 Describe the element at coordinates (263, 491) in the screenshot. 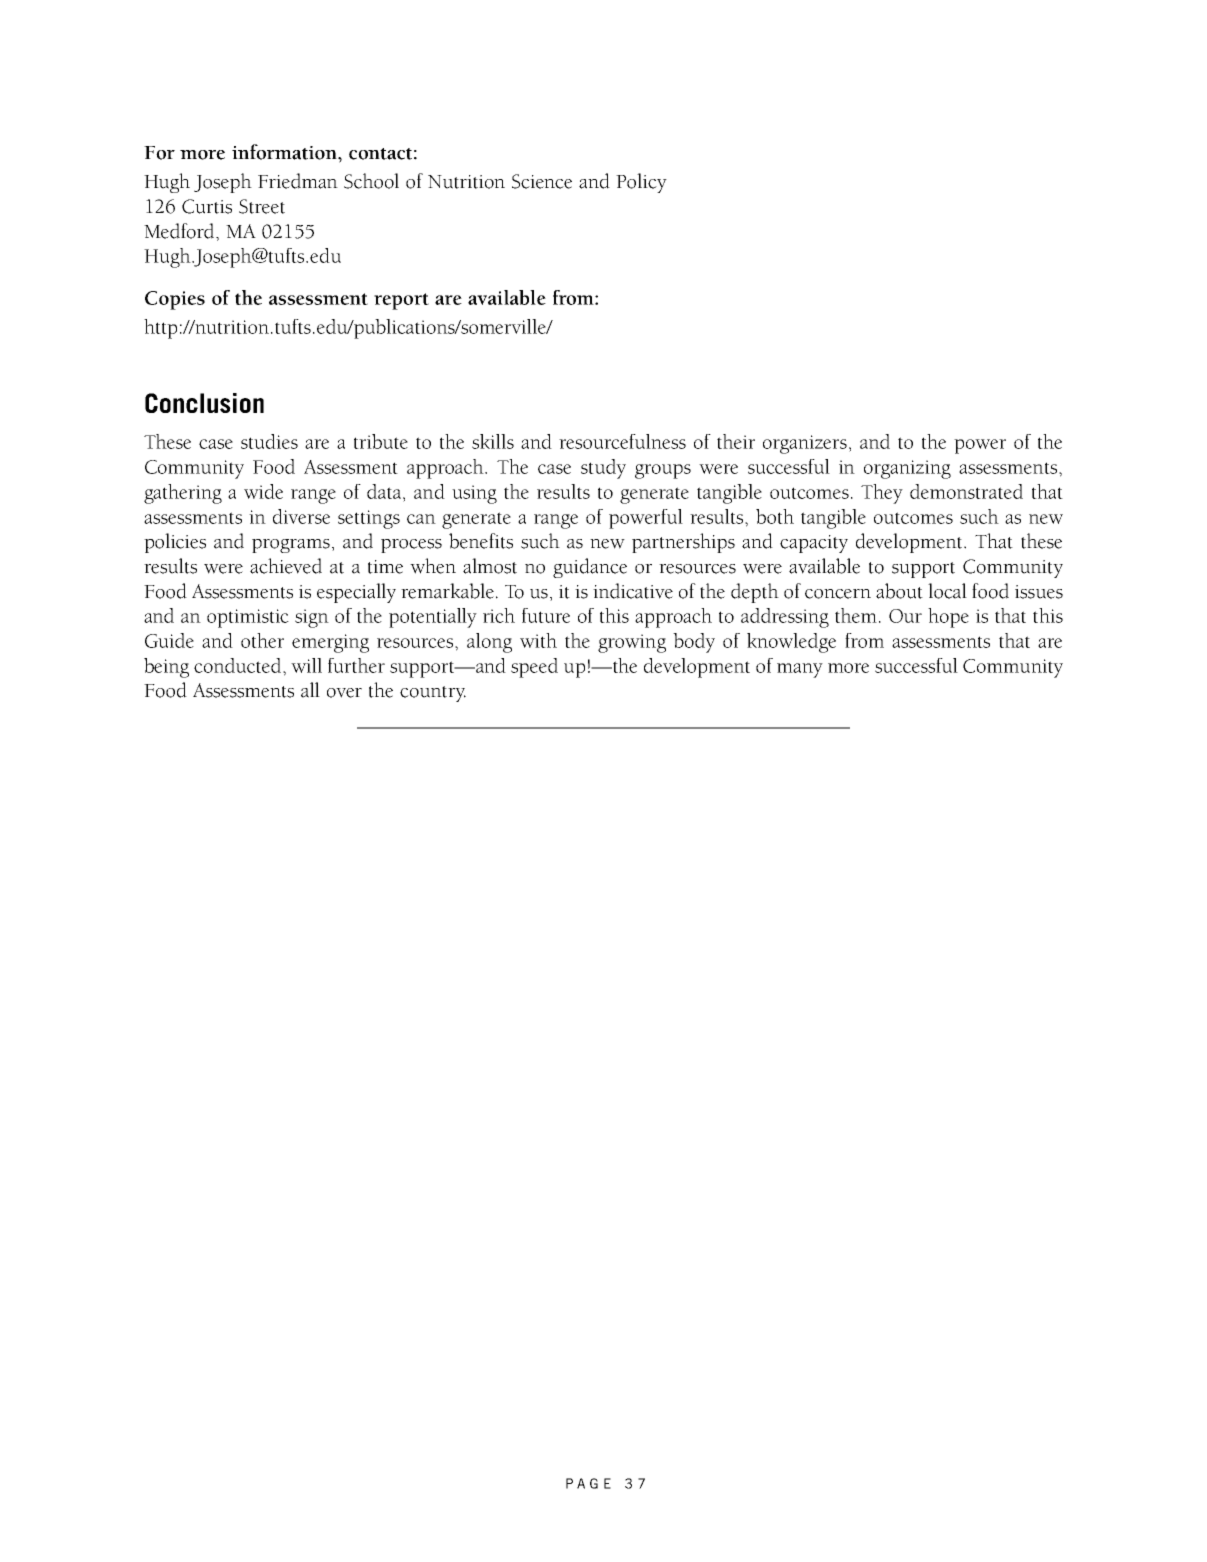

I see `wide` at that location.
